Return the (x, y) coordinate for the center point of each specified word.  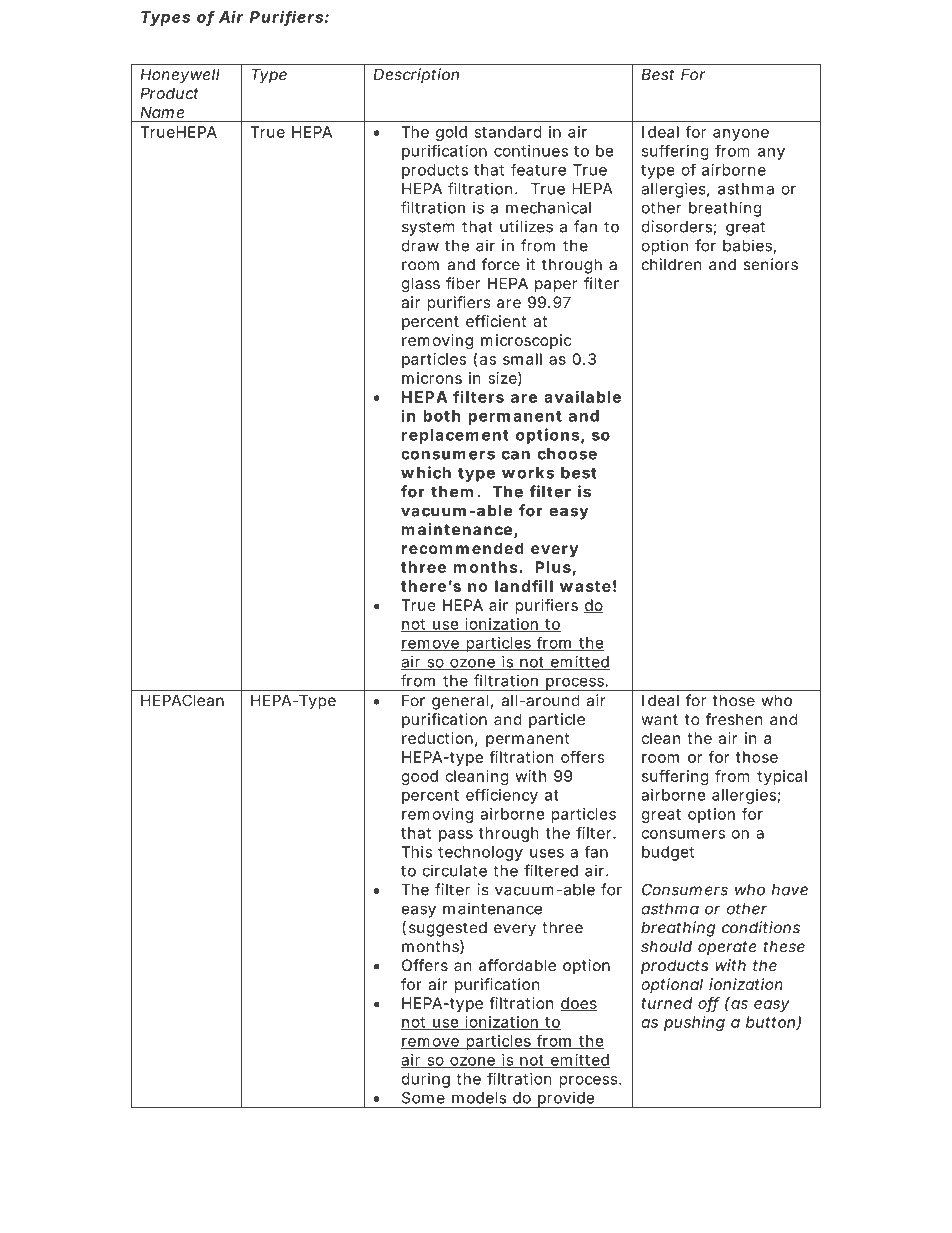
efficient (496, 321)
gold (451, 133)
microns (432, 378)
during (426, 1080)
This (416, 852)
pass (456, 836)
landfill (524, 586)
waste (585, 586)
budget (668, 853)
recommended (463, 548)
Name (162, 112)
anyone (741, 135)
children (671, 264)
